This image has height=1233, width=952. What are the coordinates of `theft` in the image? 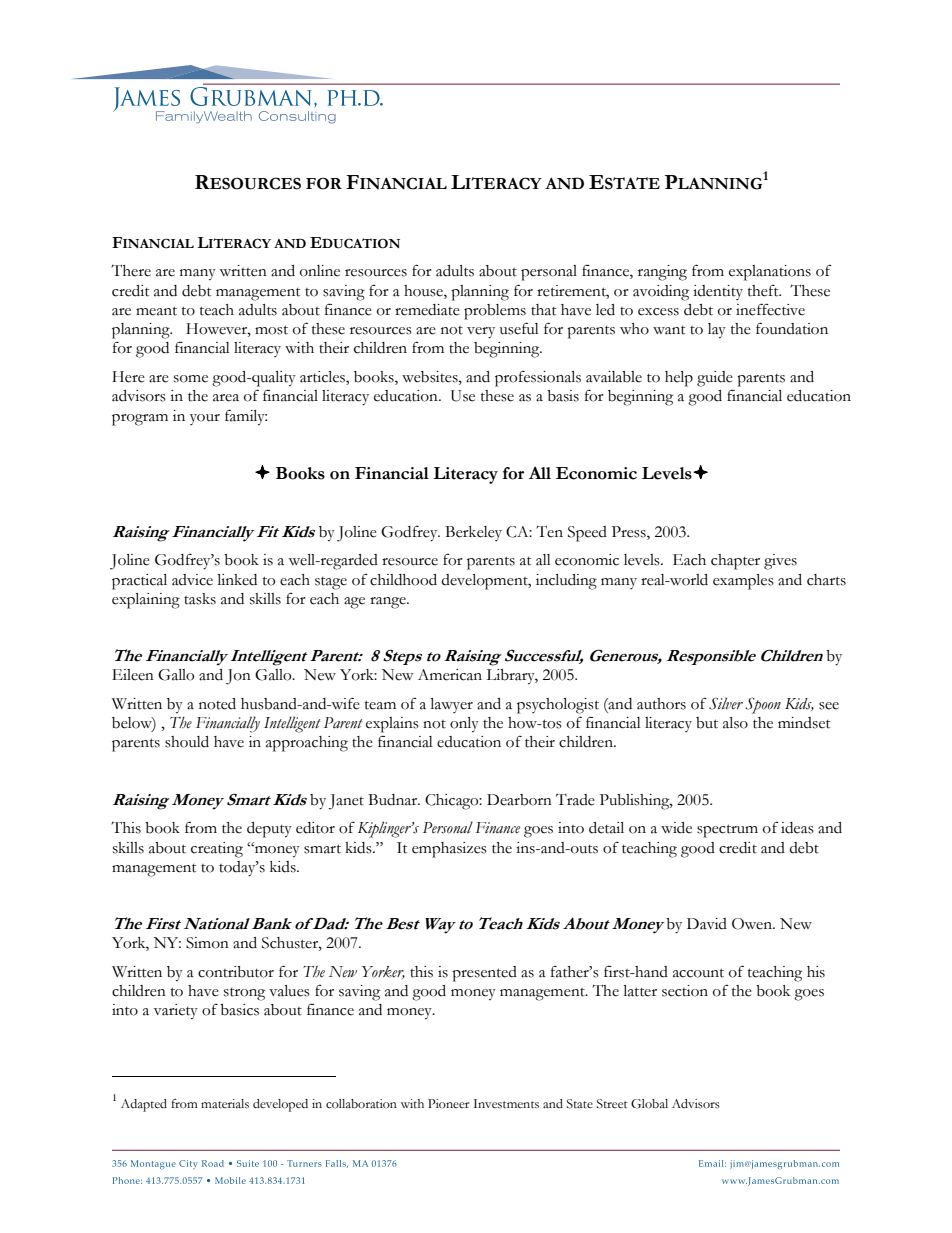 It's located at (764, 291).
